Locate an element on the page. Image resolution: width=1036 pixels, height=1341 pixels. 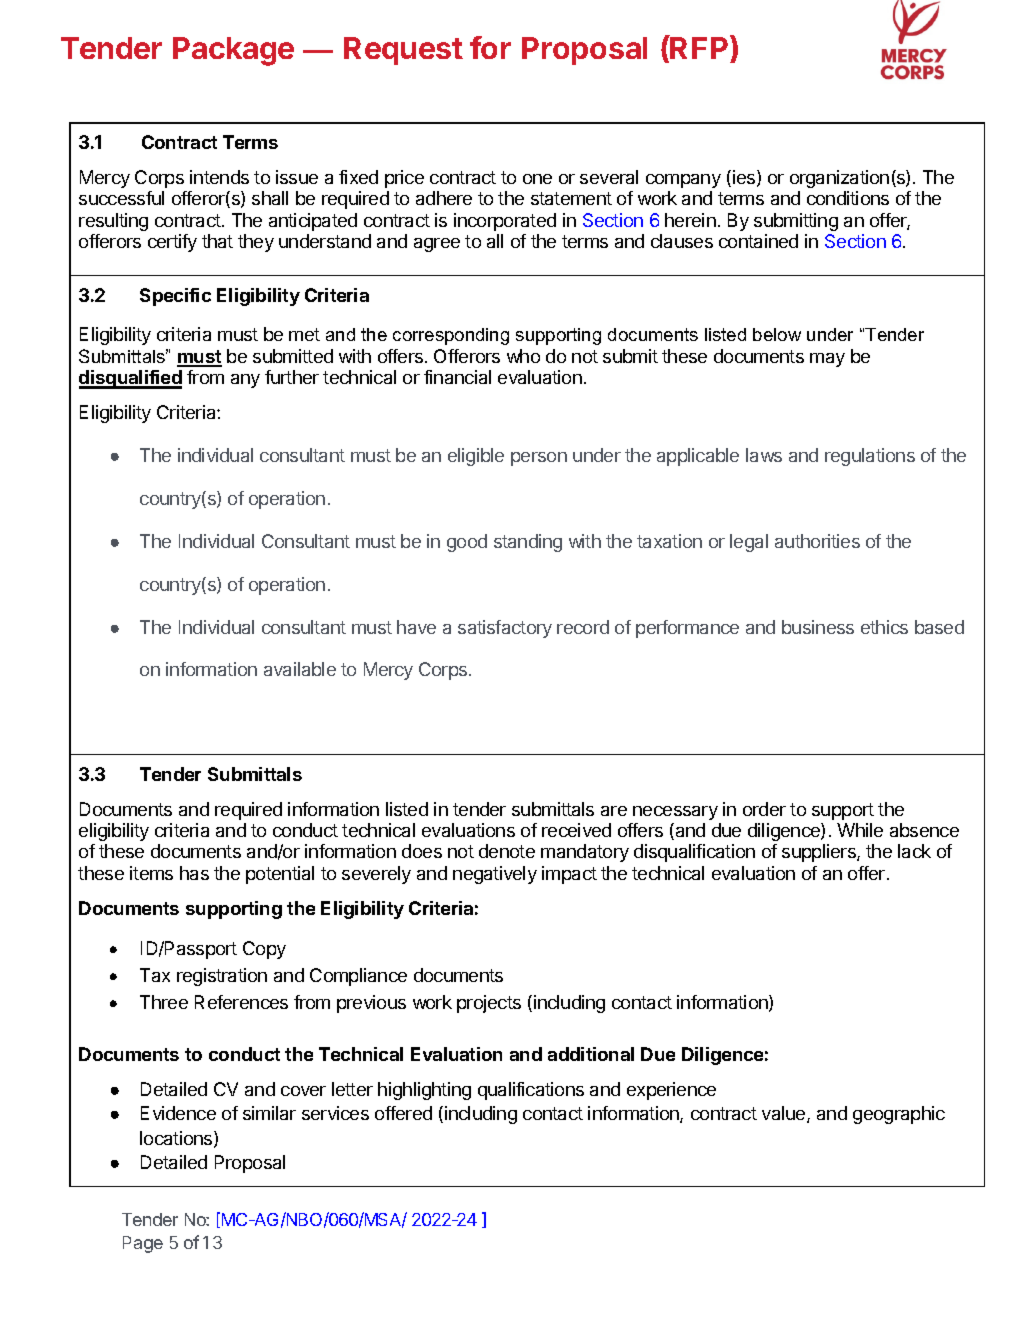
RFP is located at coordinates (700, 47).
